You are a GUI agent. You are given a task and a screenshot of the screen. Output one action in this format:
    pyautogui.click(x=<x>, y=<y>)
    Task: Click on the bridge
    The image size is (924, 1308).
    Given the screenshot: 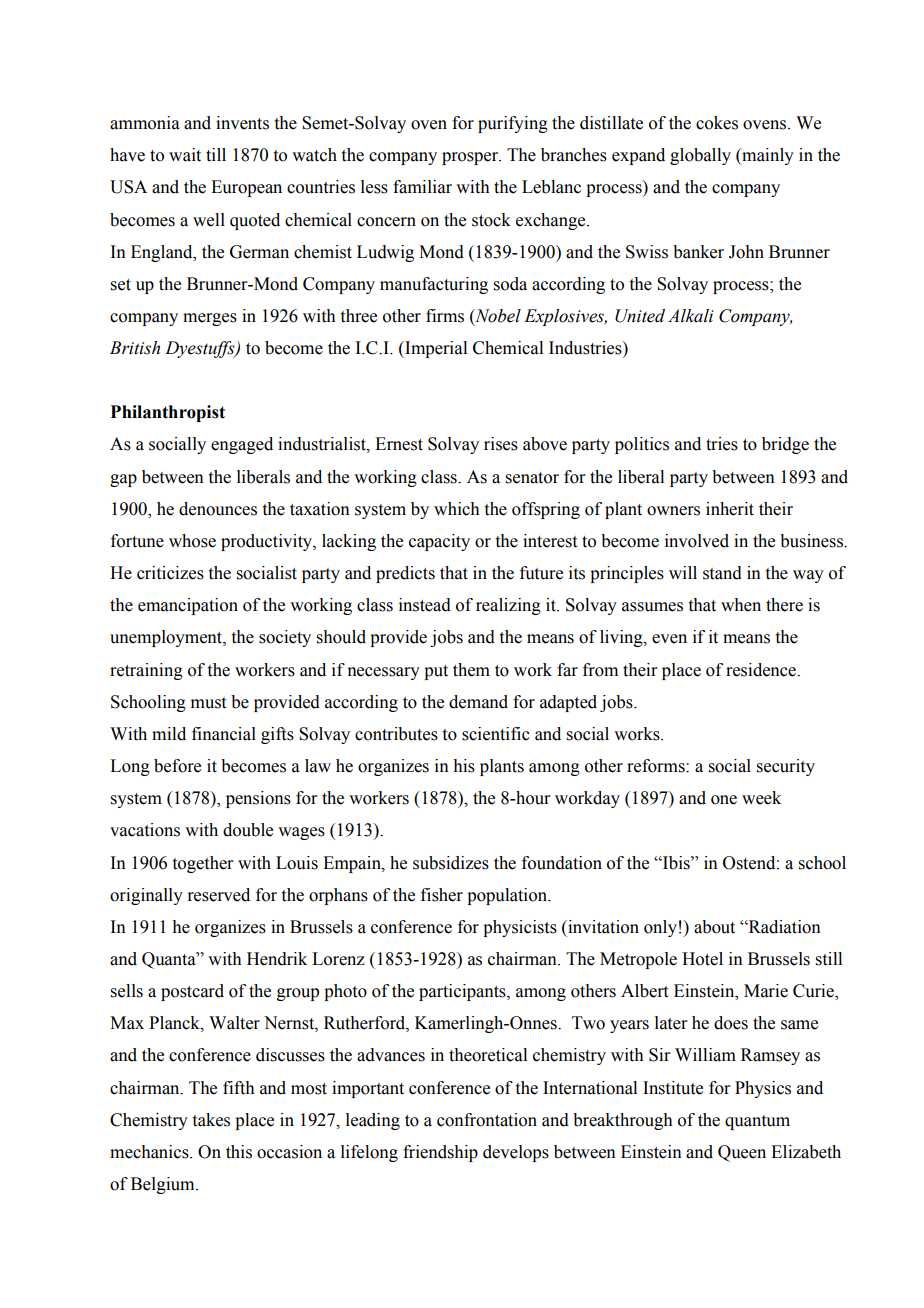 What is the action you would take?
    pyautogui.click(x=785, y=445)
